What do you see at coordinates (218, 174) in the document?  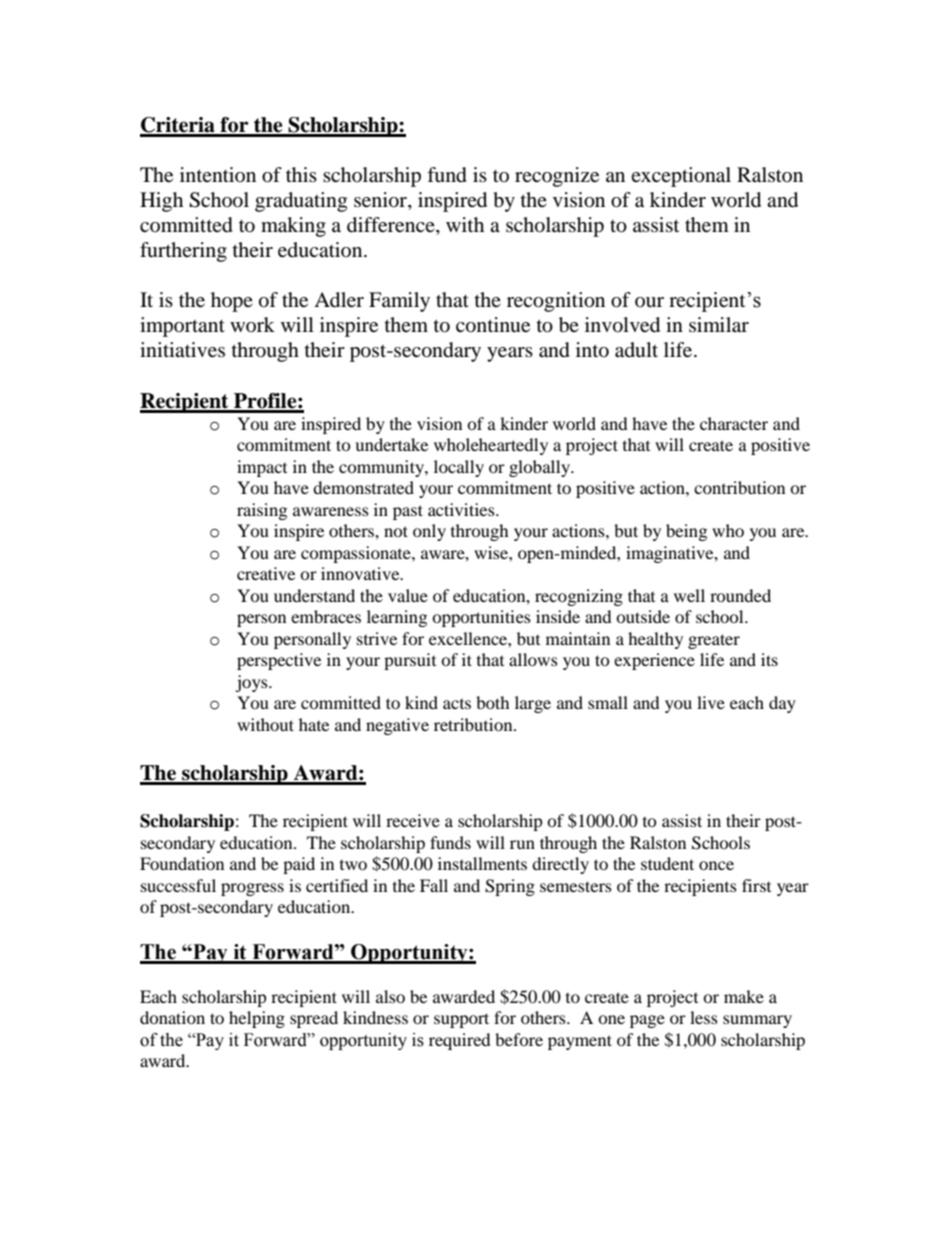 I see `intention` at bounding box center [218, 174].
